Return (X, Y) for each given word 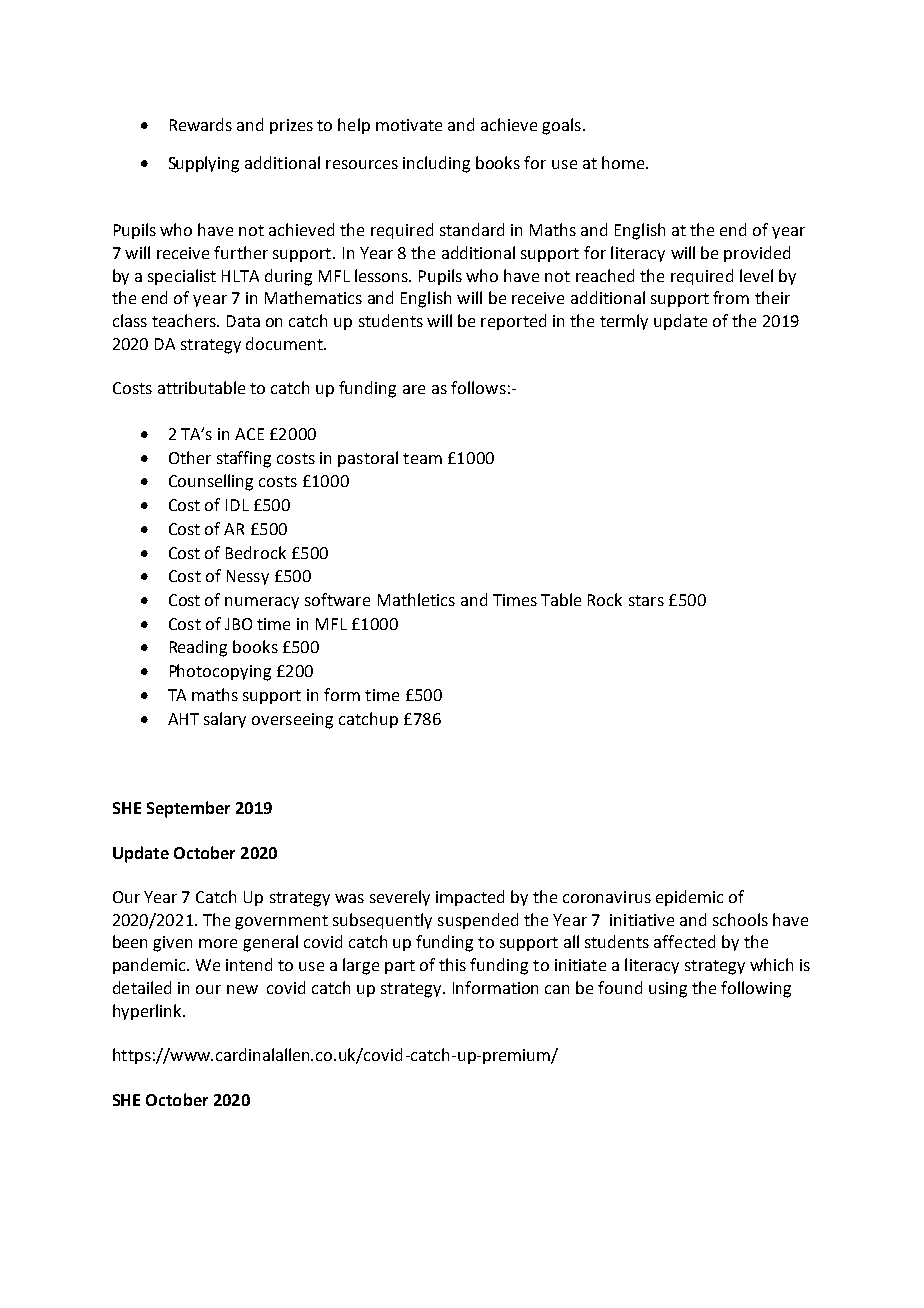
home (624, 162)
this (452, 964)
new (242, 989)
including (436, 164)
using (668, 990)
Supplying (204, 164)
